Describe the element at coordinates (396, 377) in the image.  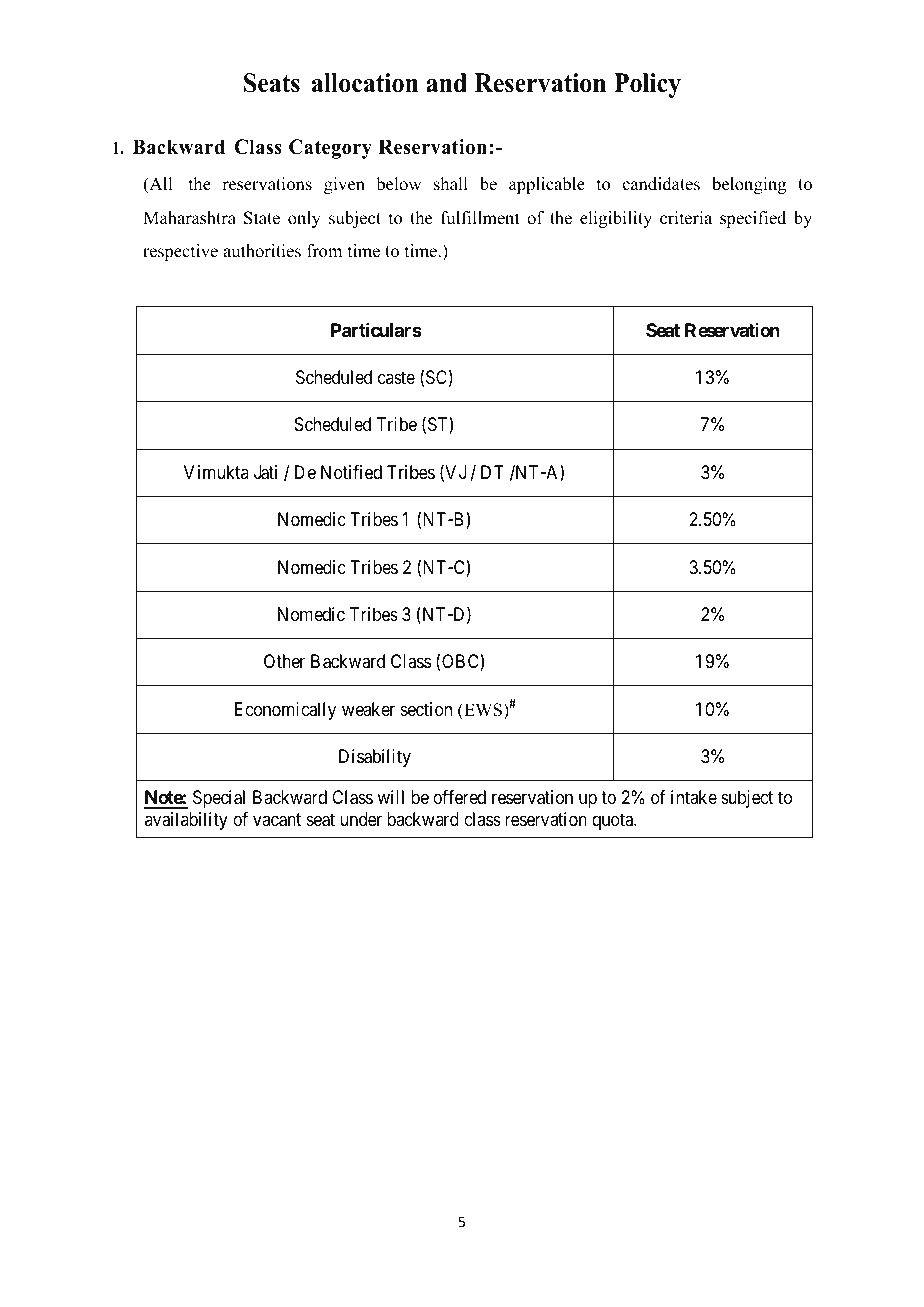
I see `caste` at that location.
